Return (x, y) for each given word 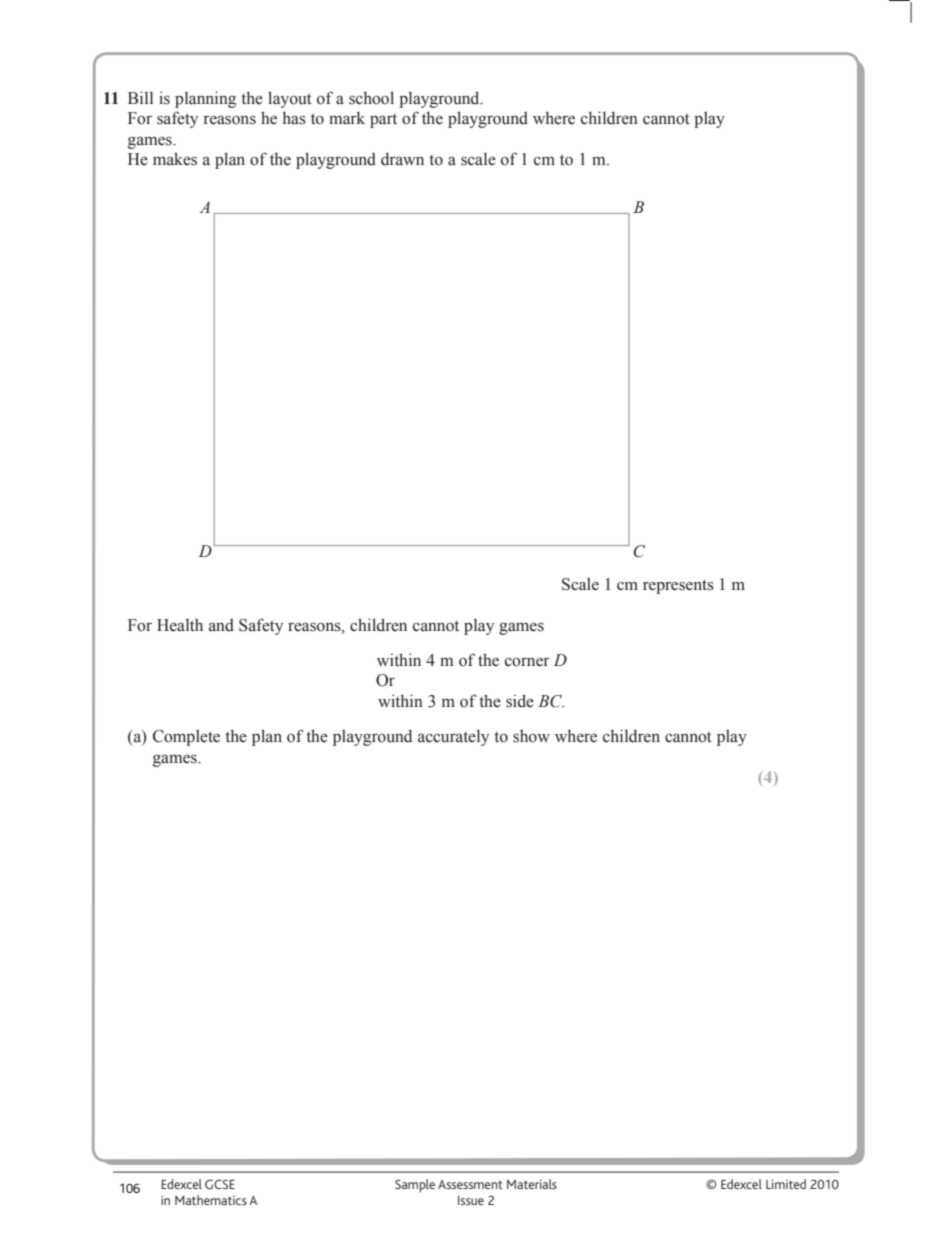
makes (175, 159)
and (221, 625)
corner (527, 662)
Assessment (470, 1184)
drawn (402, 159)
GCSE (220, 1184)
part (383, 121)
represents (678, 587)
